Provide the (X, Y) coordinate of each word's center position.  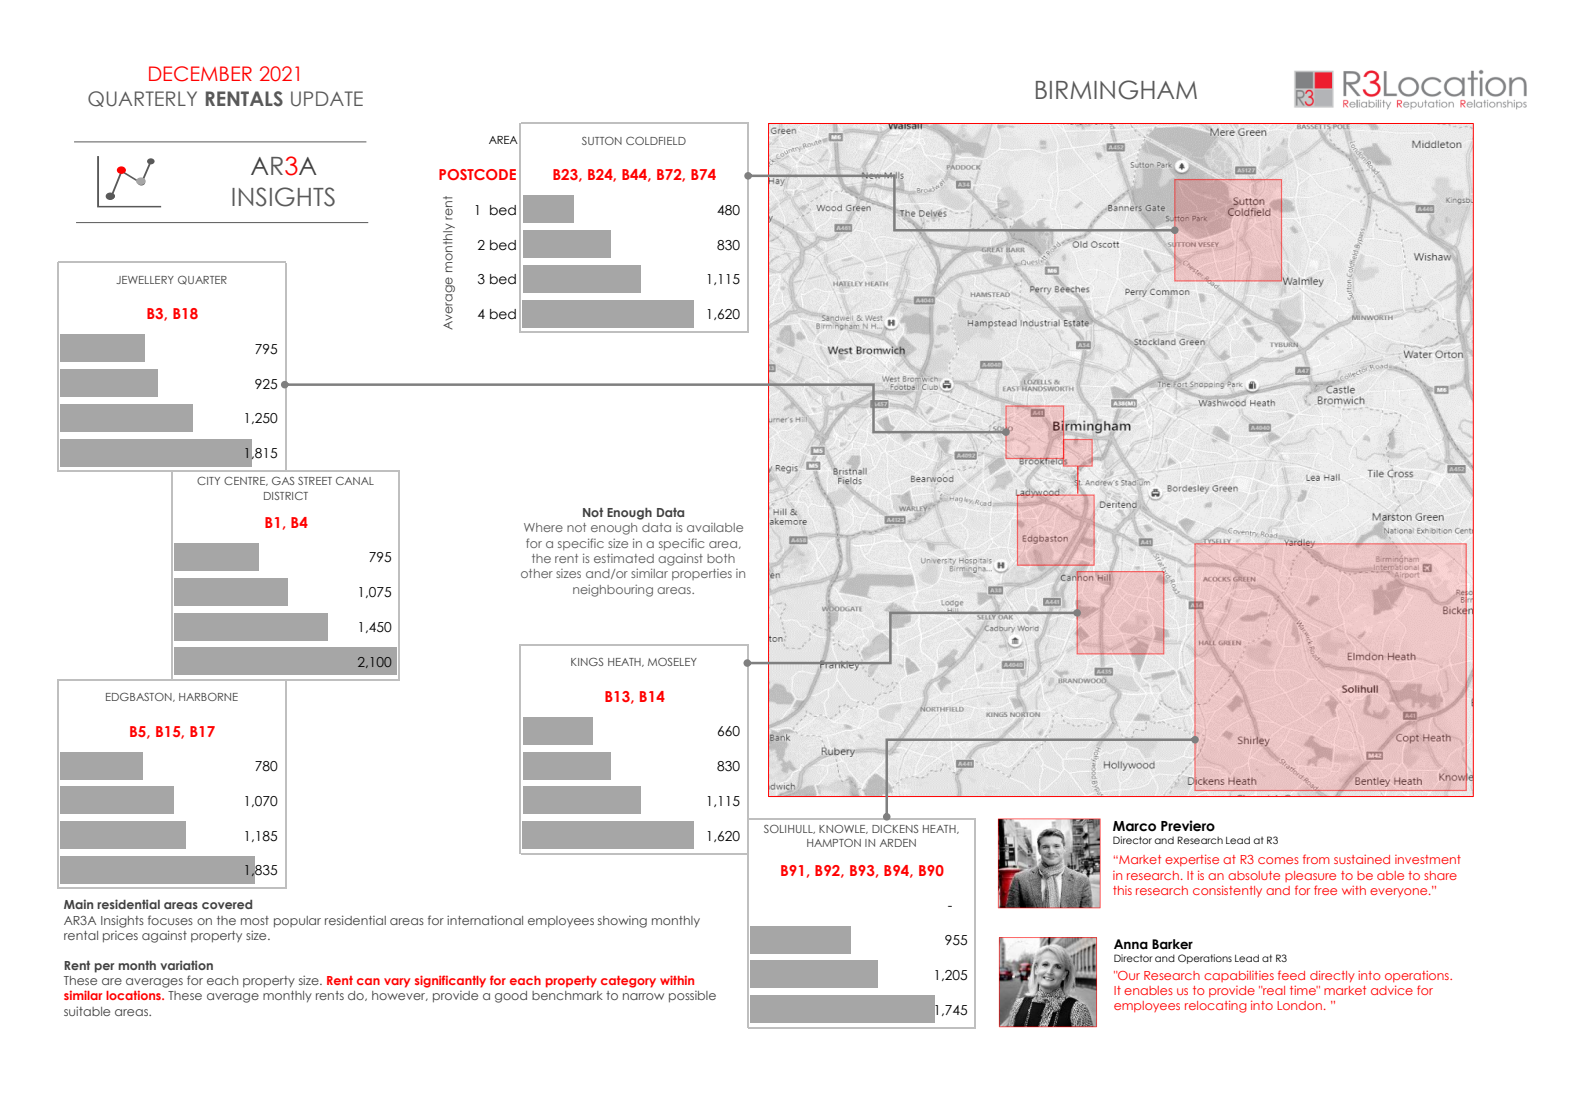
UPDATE (327, 99)
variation (186, 965)
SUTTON (602, 140)
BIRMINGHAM (1116, 90)
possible (692, 997)
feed (1291, 975)
